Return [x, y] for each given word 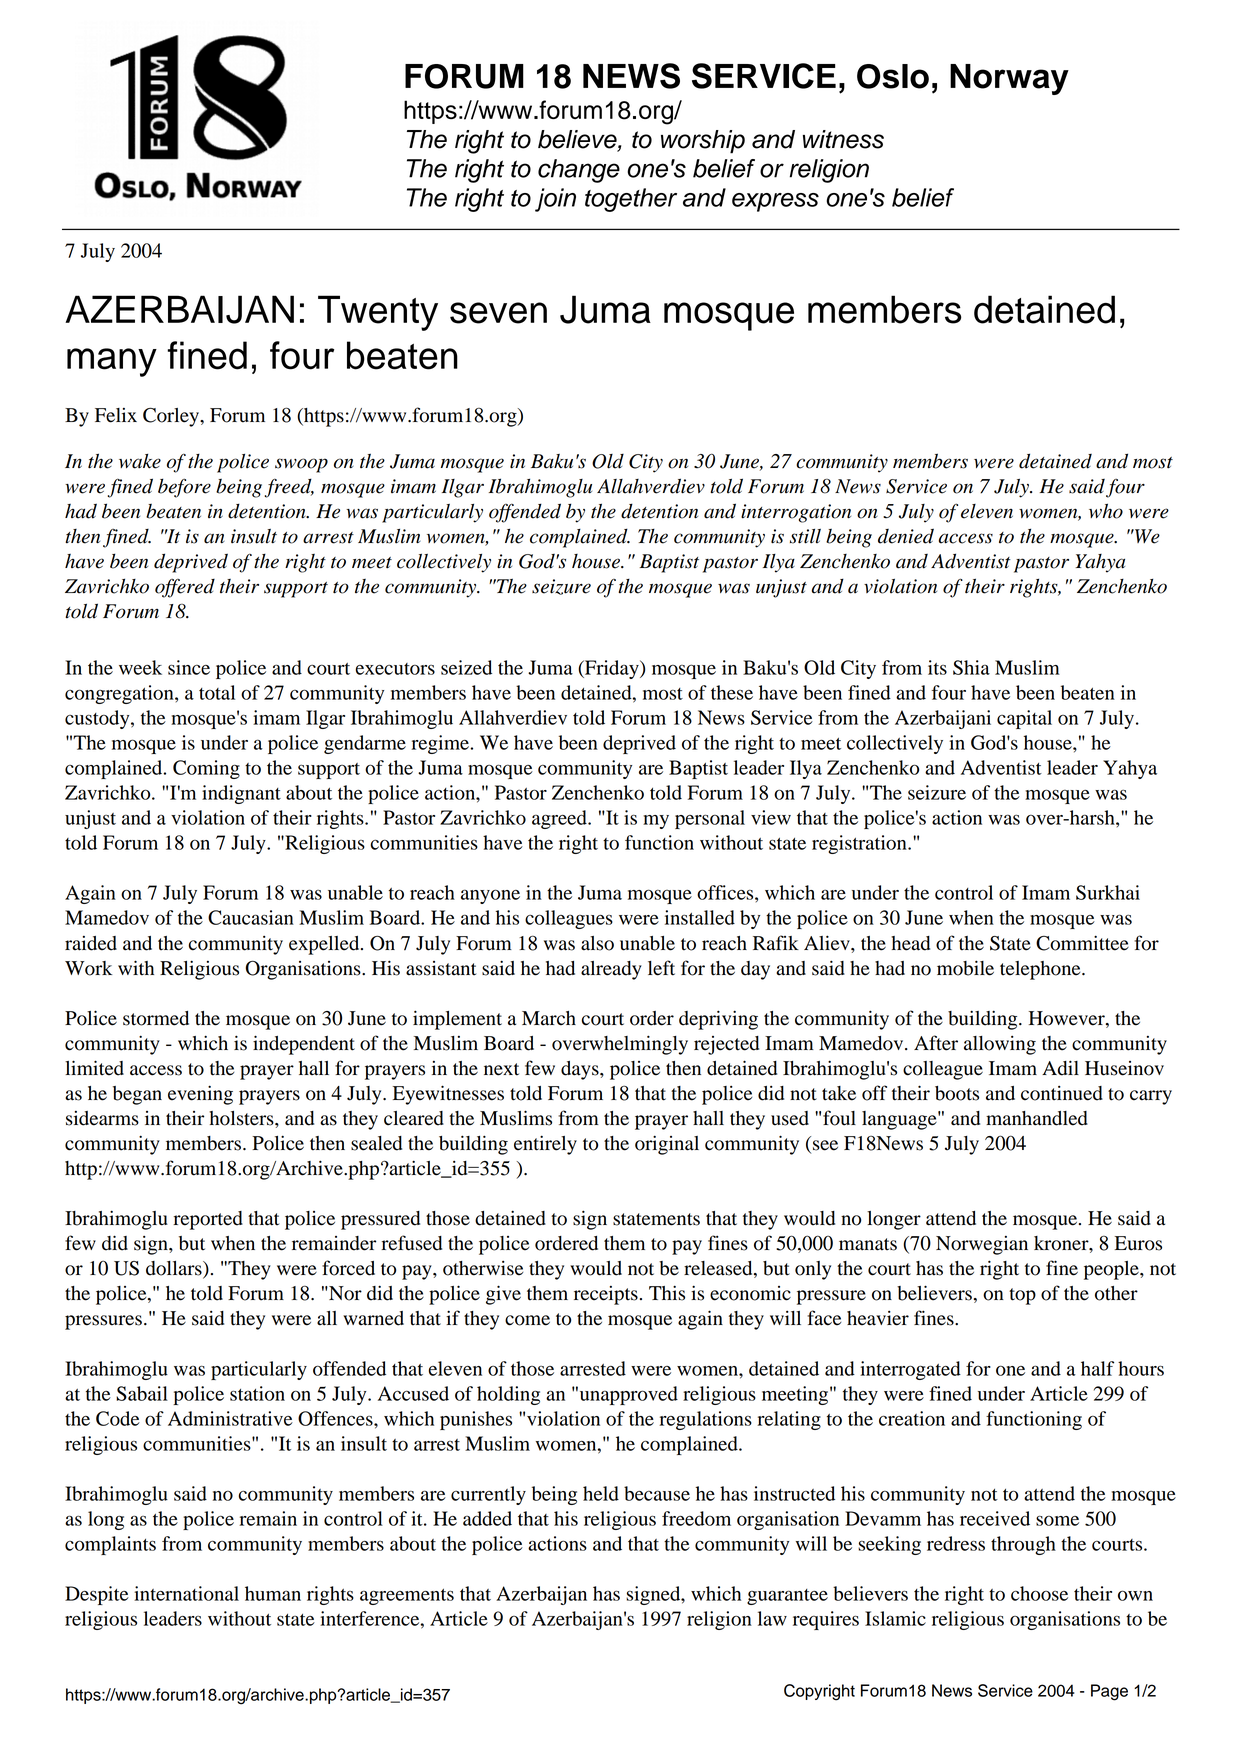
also [597, 943]
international [186, 1593]
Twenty [378, 313]
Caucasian [251, 917]
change [579, 171]
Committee [1082, 943]
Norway [1009, 79]
